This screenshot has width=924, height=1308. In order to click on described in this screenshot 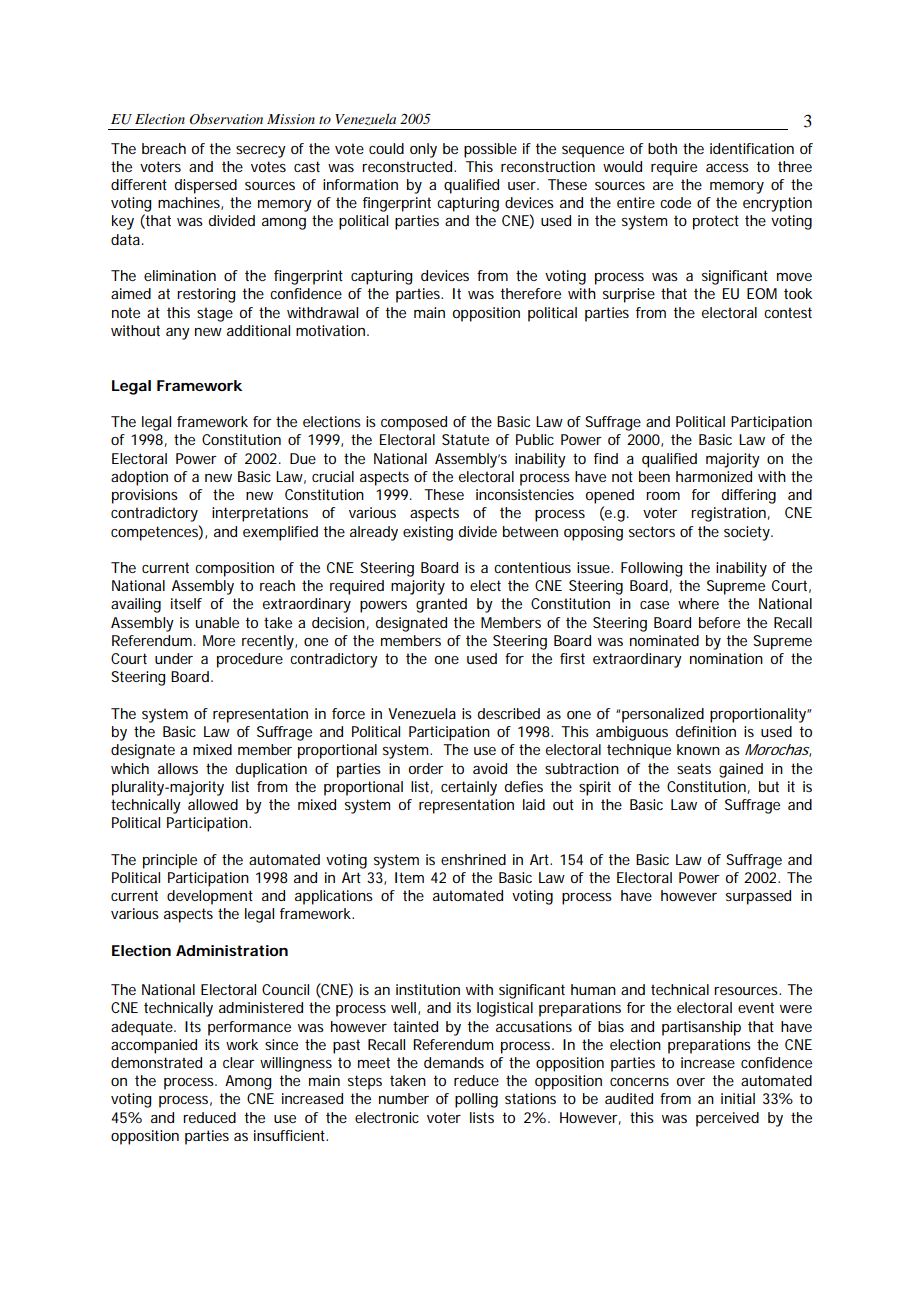, I will do `click(509, 713)`.
